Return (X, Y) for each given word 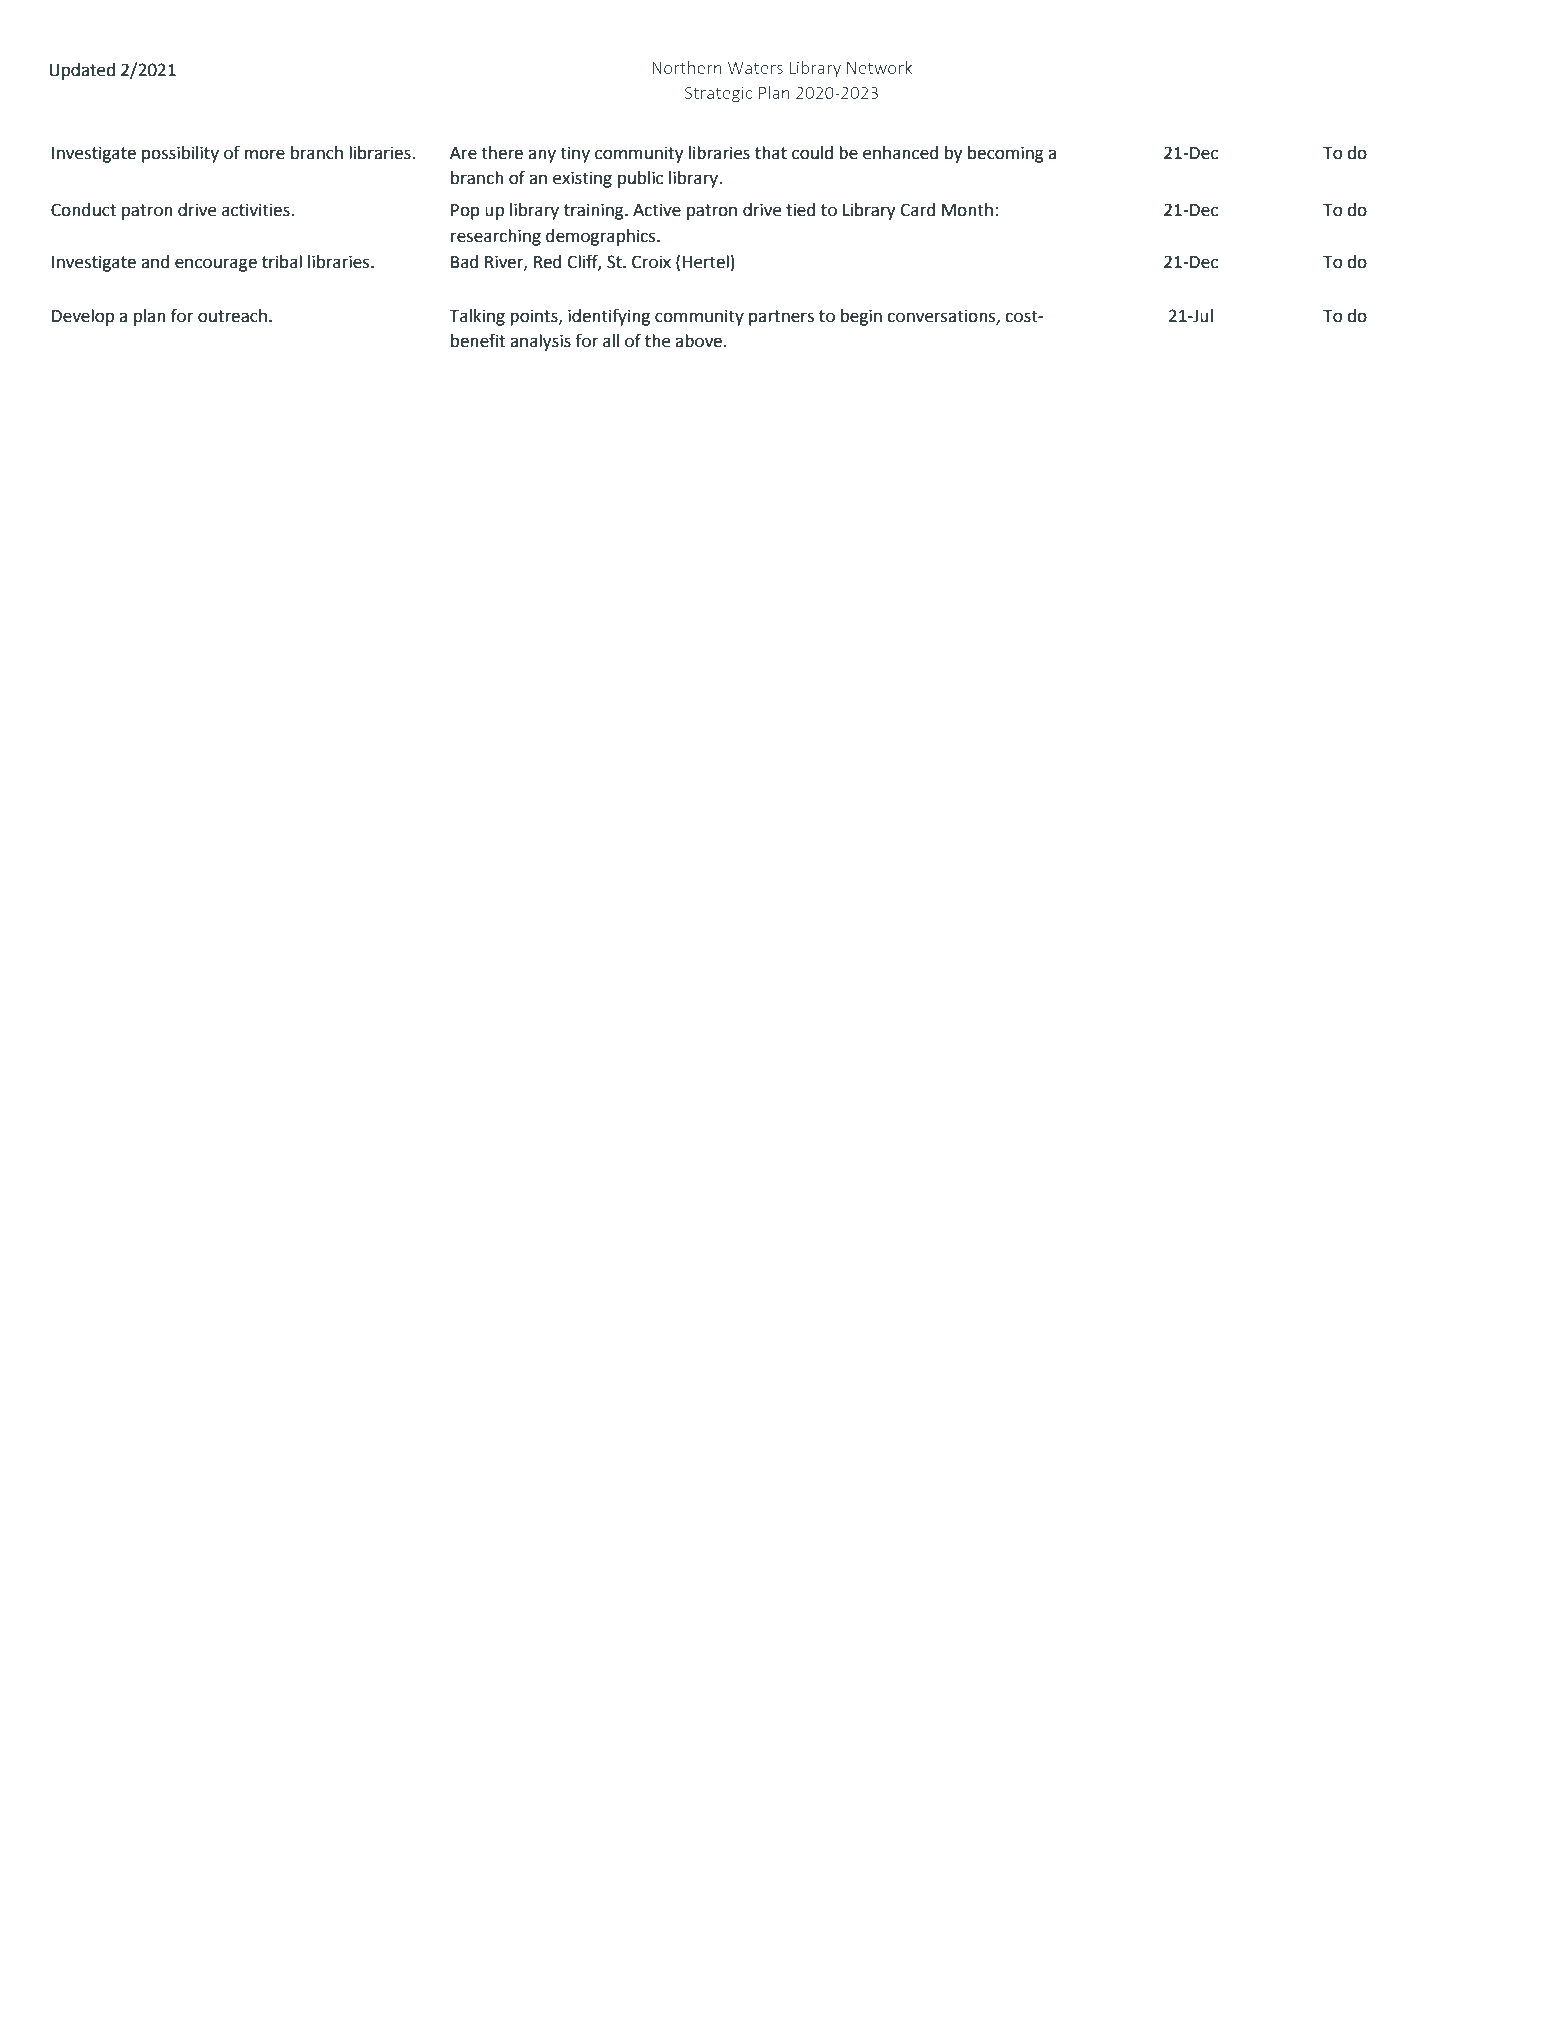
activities (257, 210)
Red (547, 262)
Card (918, 210)
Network (879, 67)
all (611, 341)
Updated (82, 71)
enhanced (900, 153)
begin (861, 317)
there (502, 153)
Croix (651, 262)
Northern (687, 67)
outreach (232, 316)
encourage (216, 265)
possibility (180, 154)
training (595, 211)
